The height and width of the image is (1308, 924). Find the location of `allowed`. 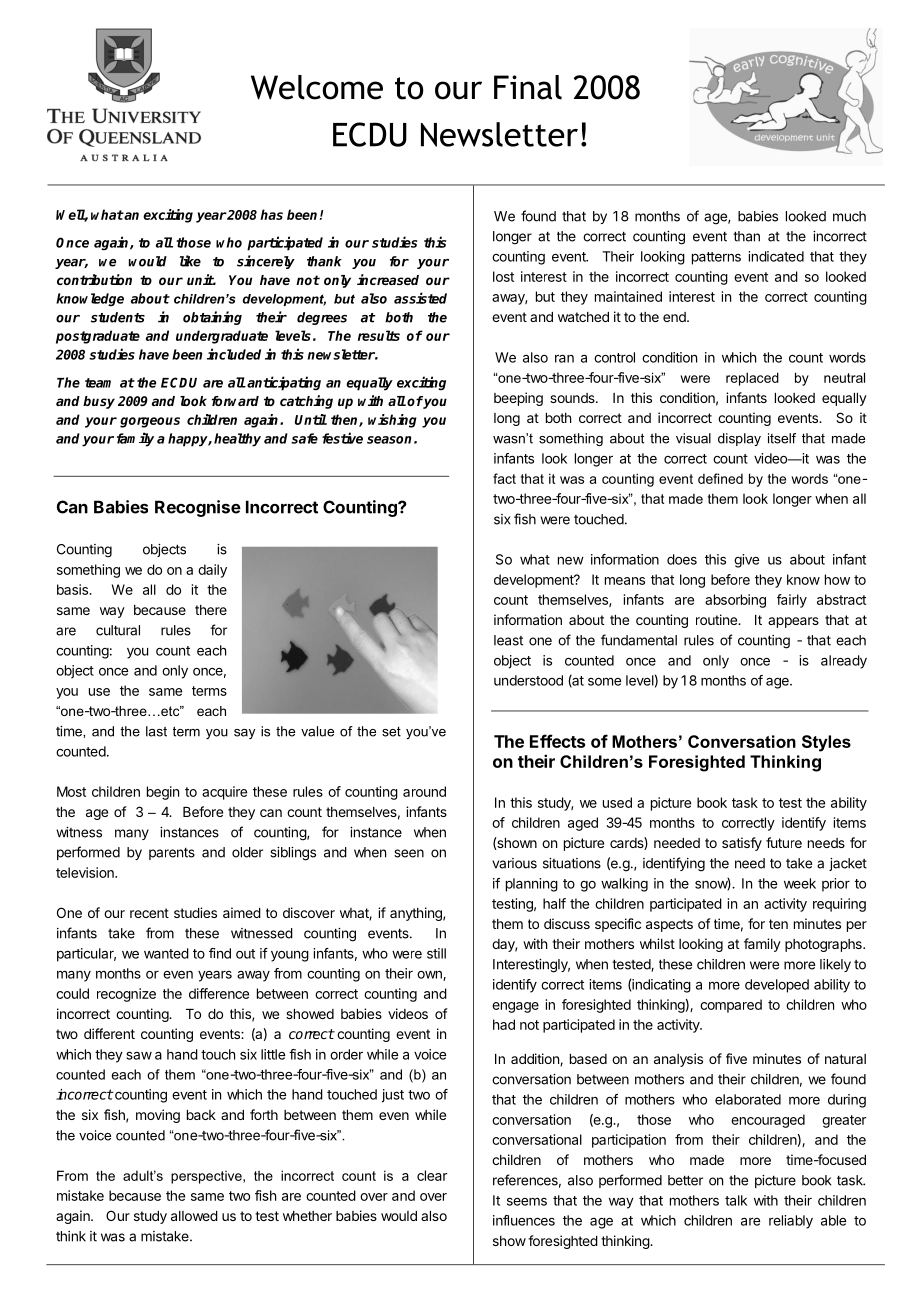

allowed is located at coordinates (194, 1216).
